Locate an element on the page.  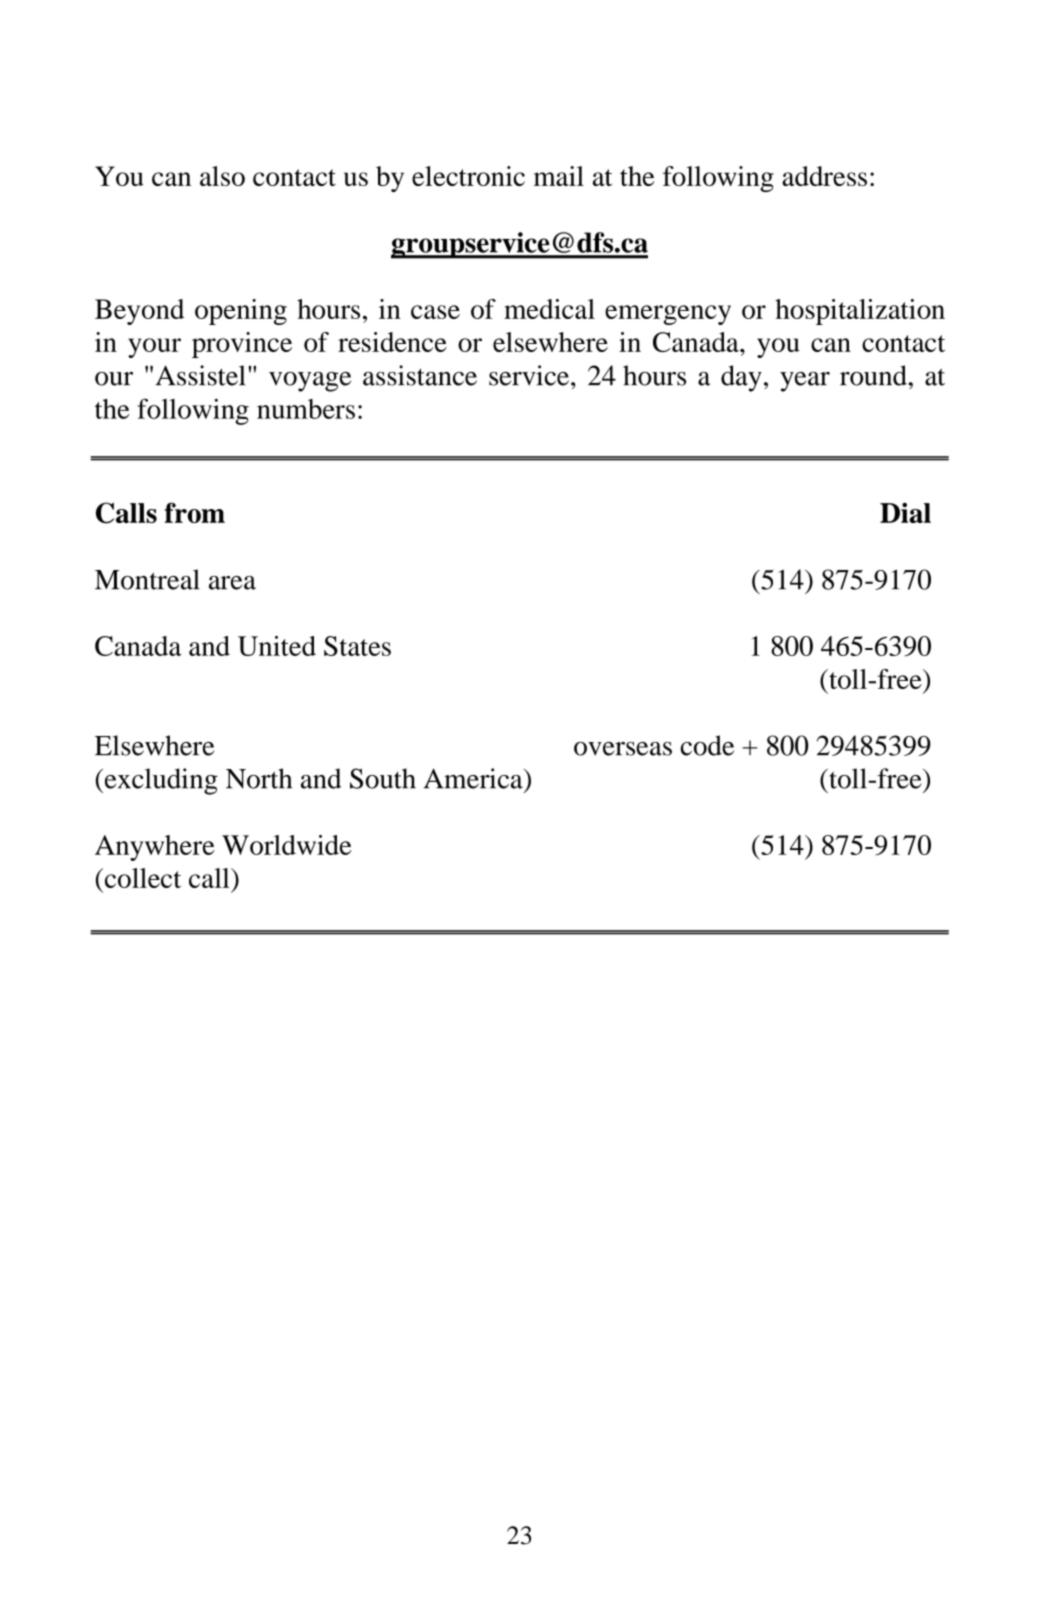
United is located at coordinates (277, 646).
